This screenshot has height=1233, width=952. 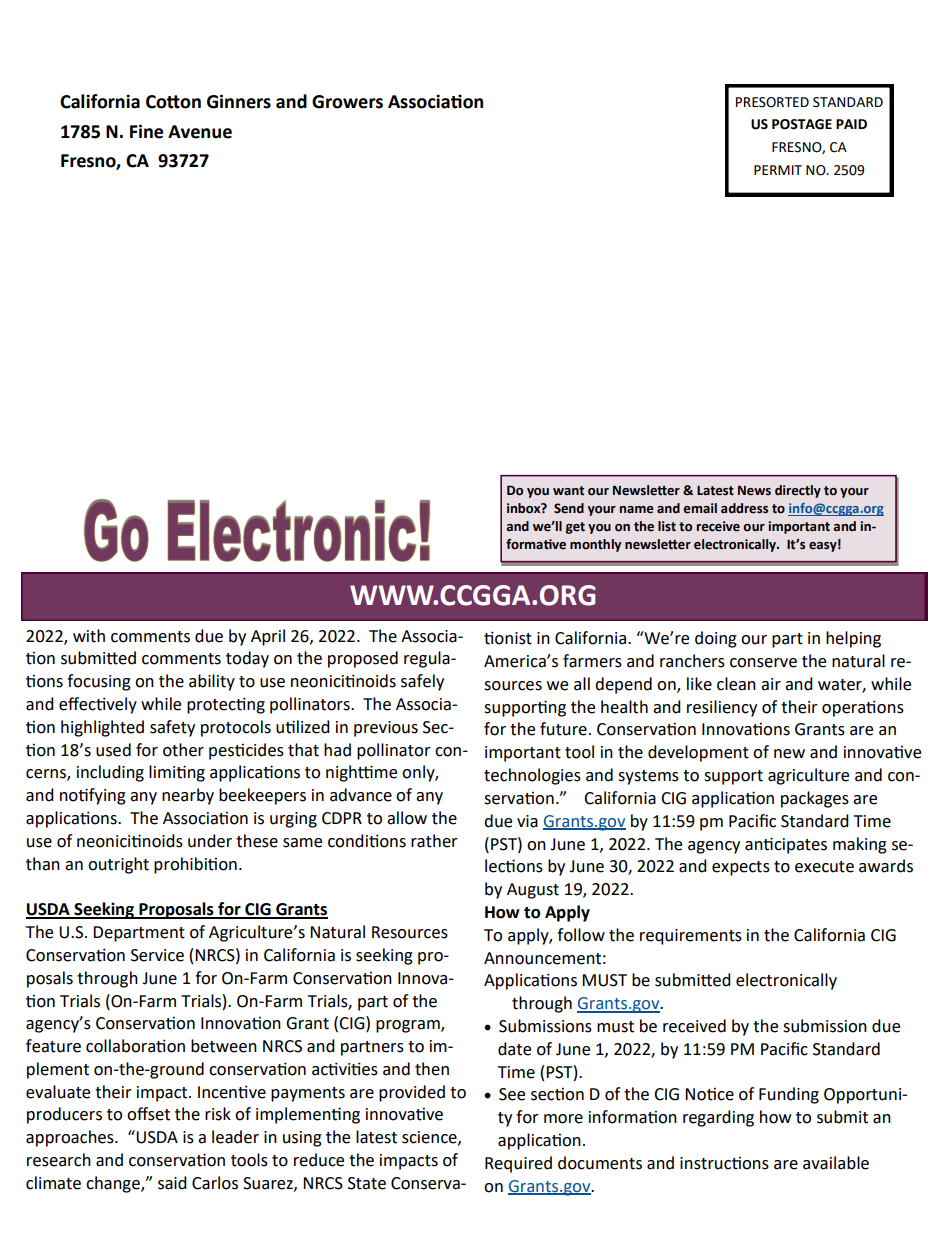 I want to click on POSTAGE, so click(x=802, y=124).
